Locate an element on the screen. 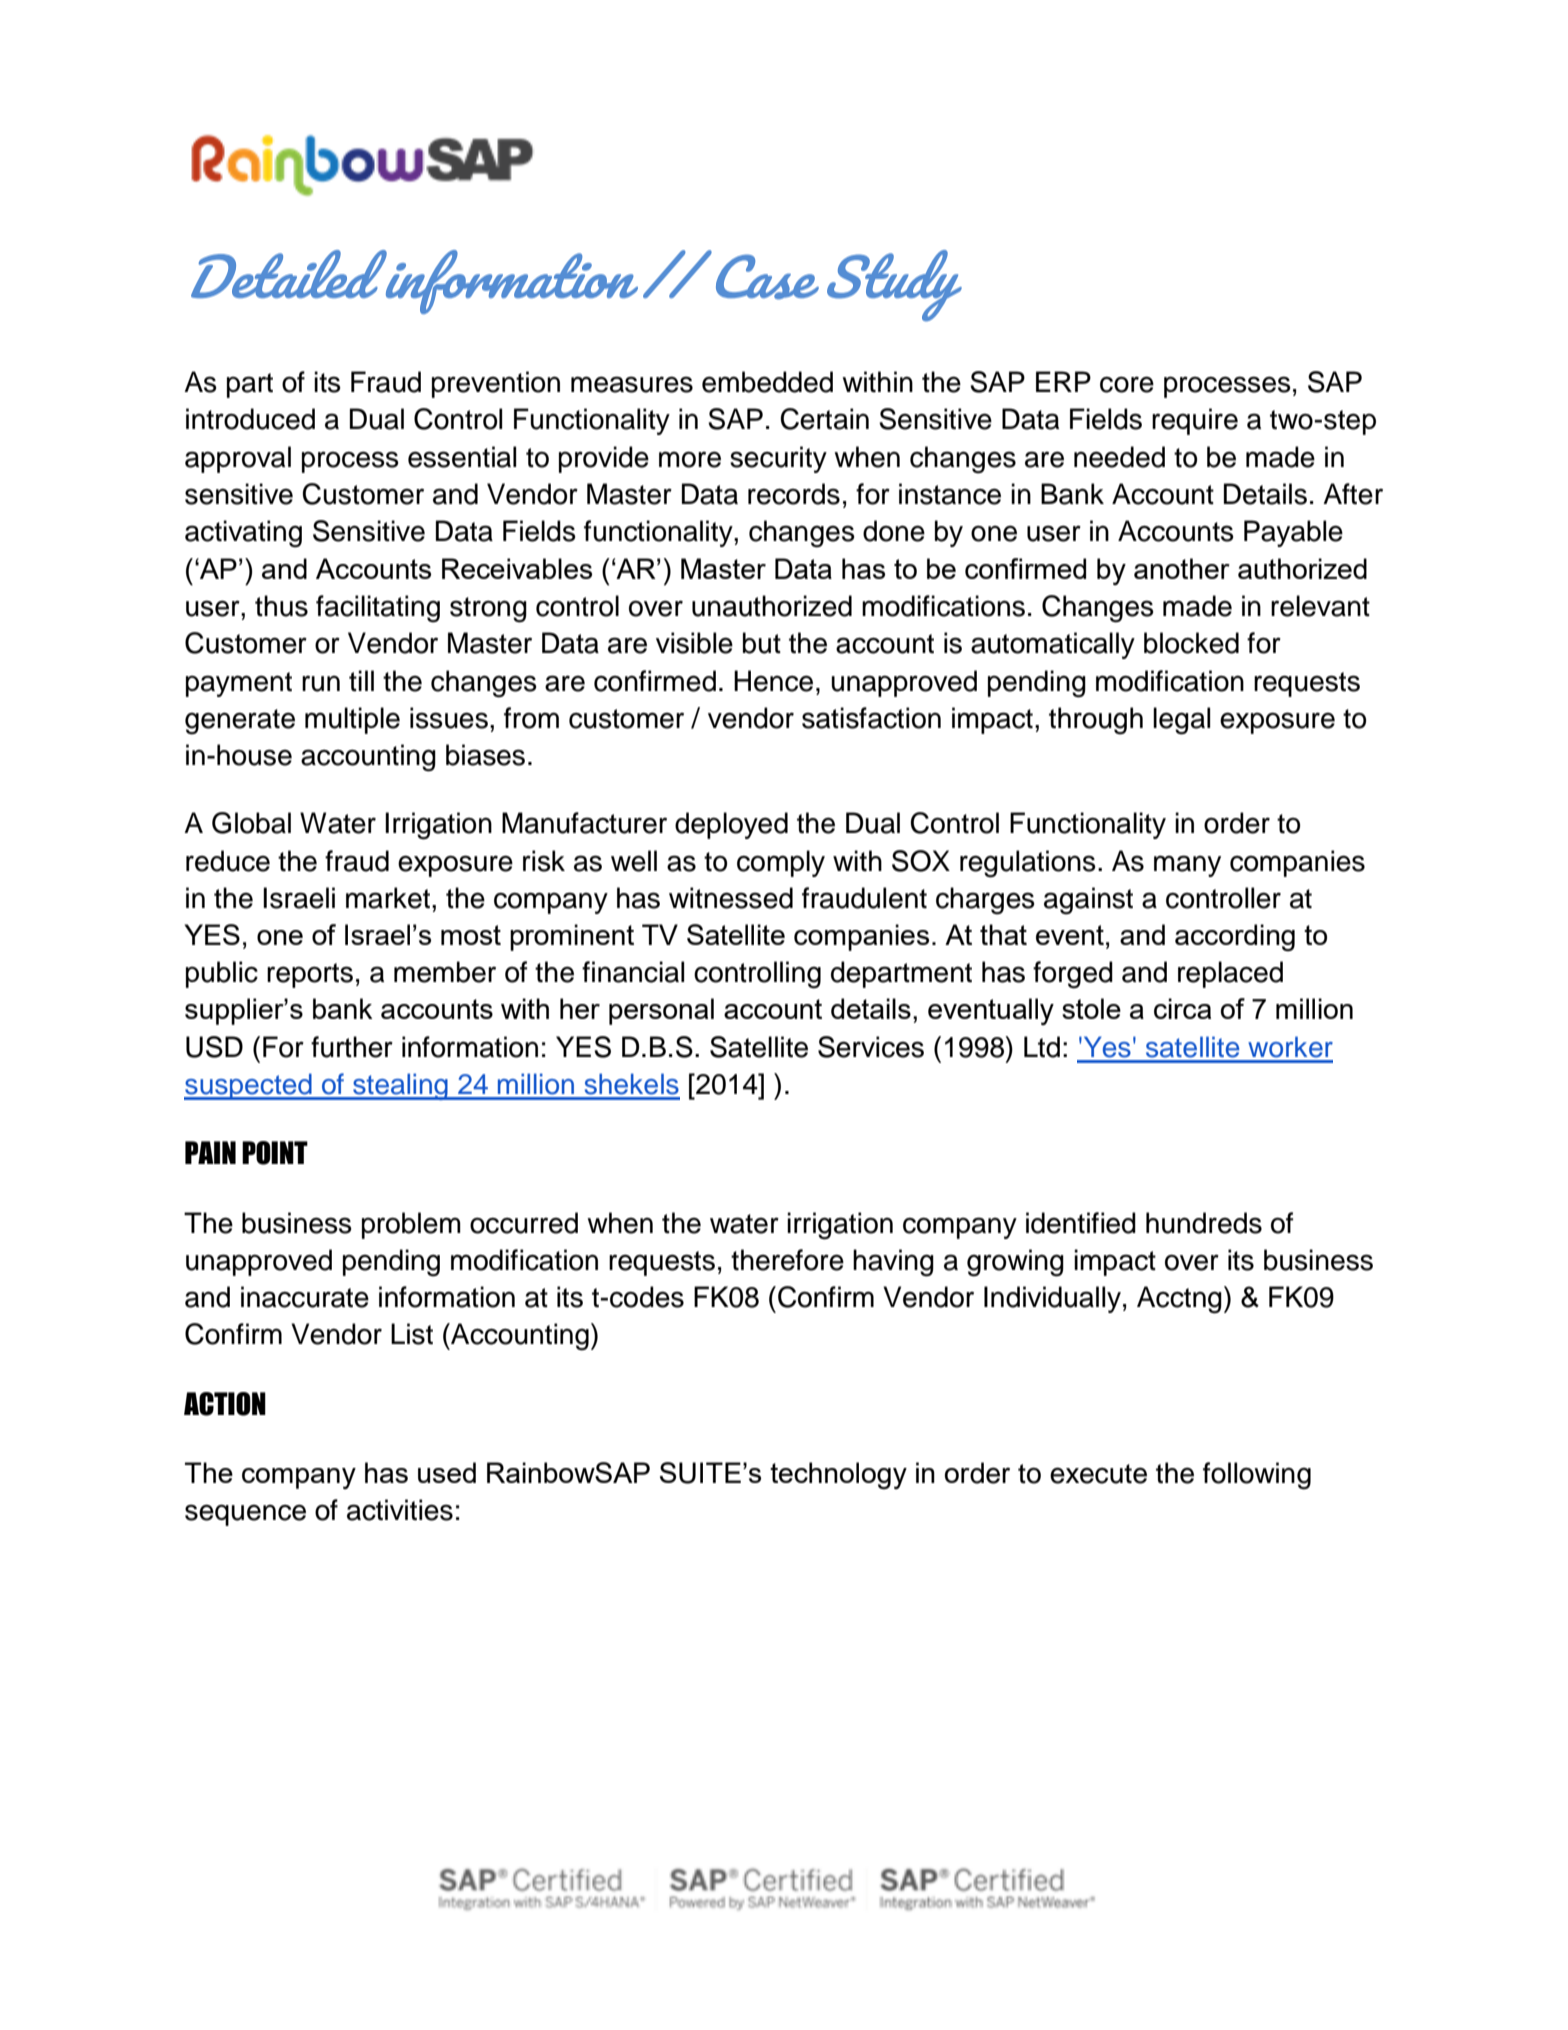  witnessed is located at coordinates (731, 898).
